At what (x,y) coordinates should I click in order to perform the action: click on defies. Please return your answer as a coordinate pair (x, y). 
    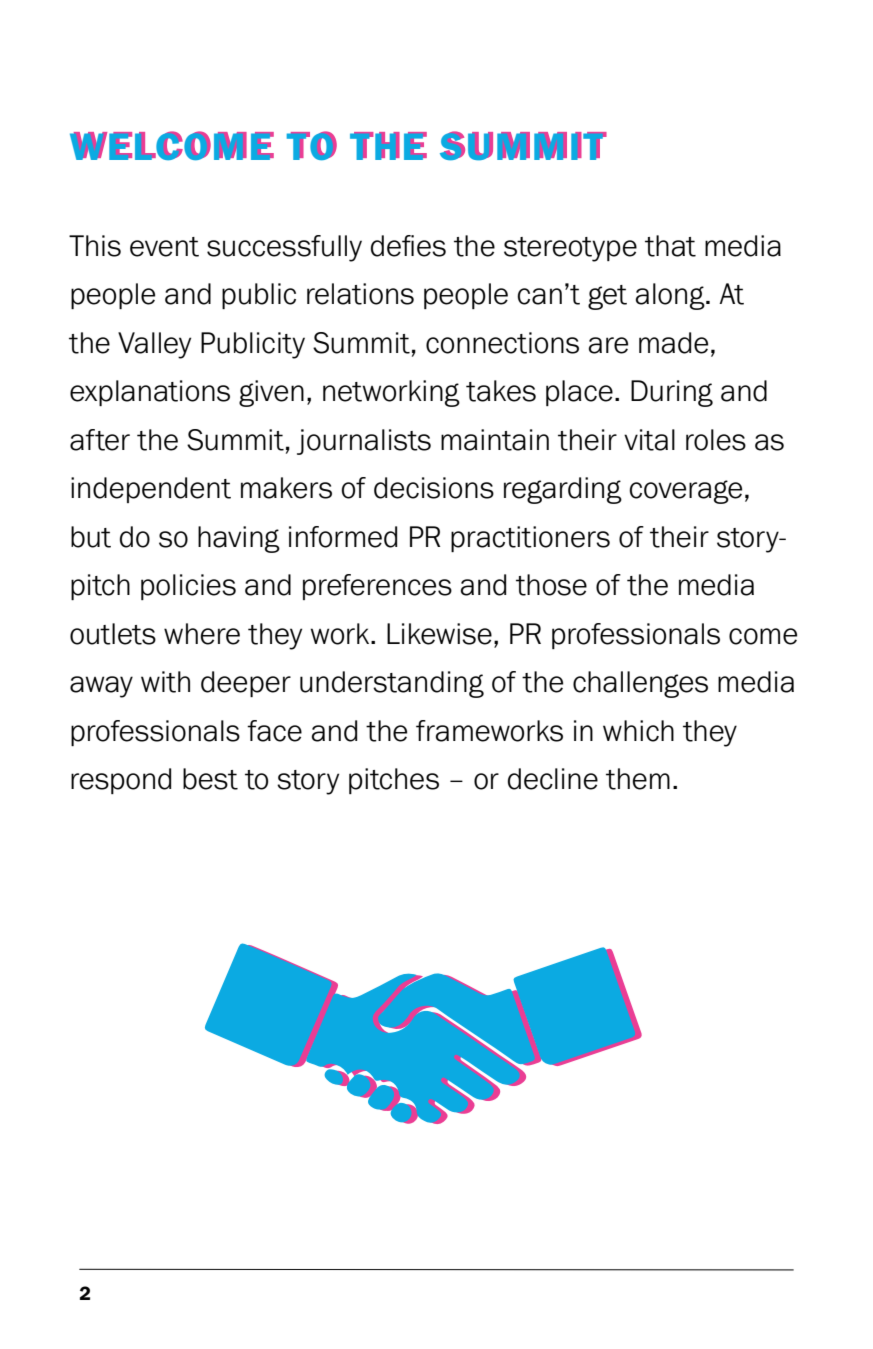
    Looking at the image, I should click on (408, 246).
